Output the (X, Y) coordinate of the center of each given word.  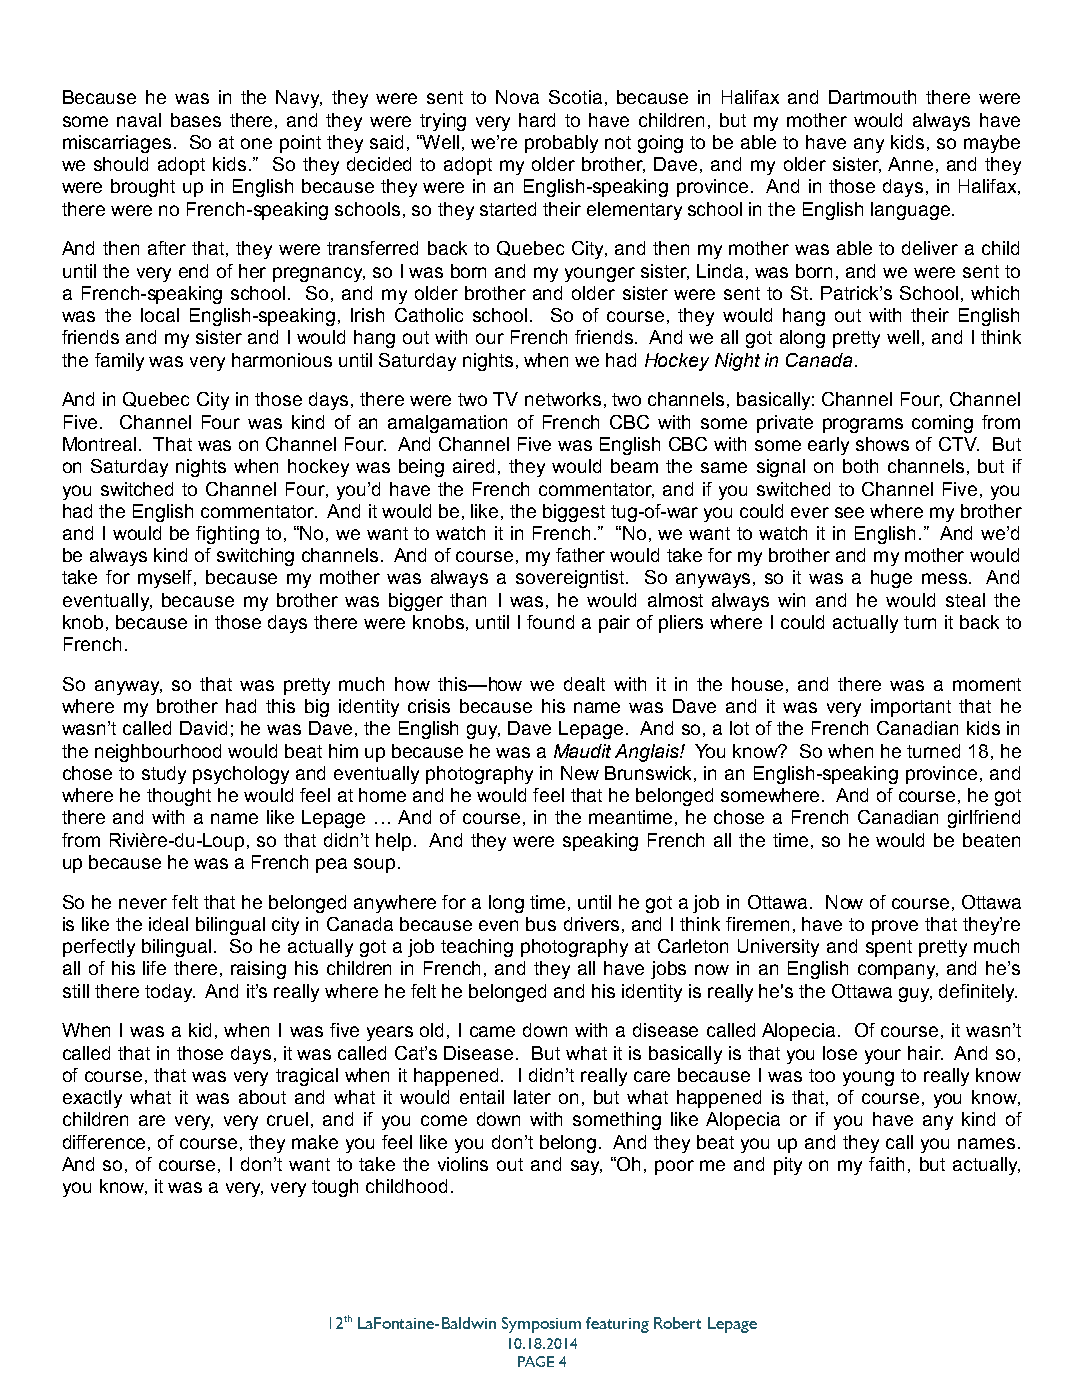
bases (196, 120)
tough (335, 1188)
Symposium (541, 1325)
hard (537, 120)
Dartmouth (872, 97)
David (203, 728)
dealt (584, 684)
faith (886, 1164)
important (911, 708)
